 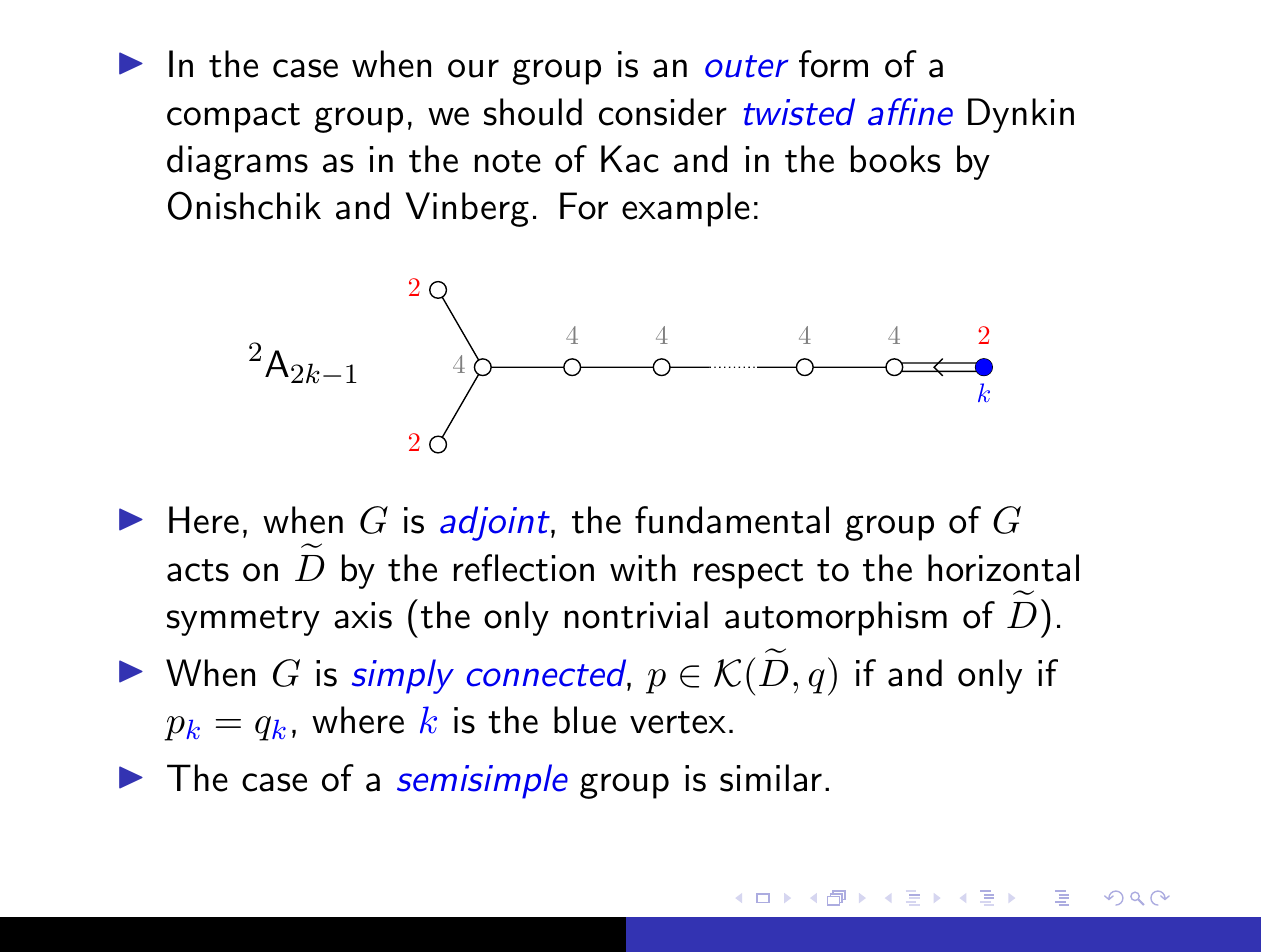 What do you see at coordinates (243, 621) in the screenshot?
I see `symmetry` at bounding box center [243, 621].
